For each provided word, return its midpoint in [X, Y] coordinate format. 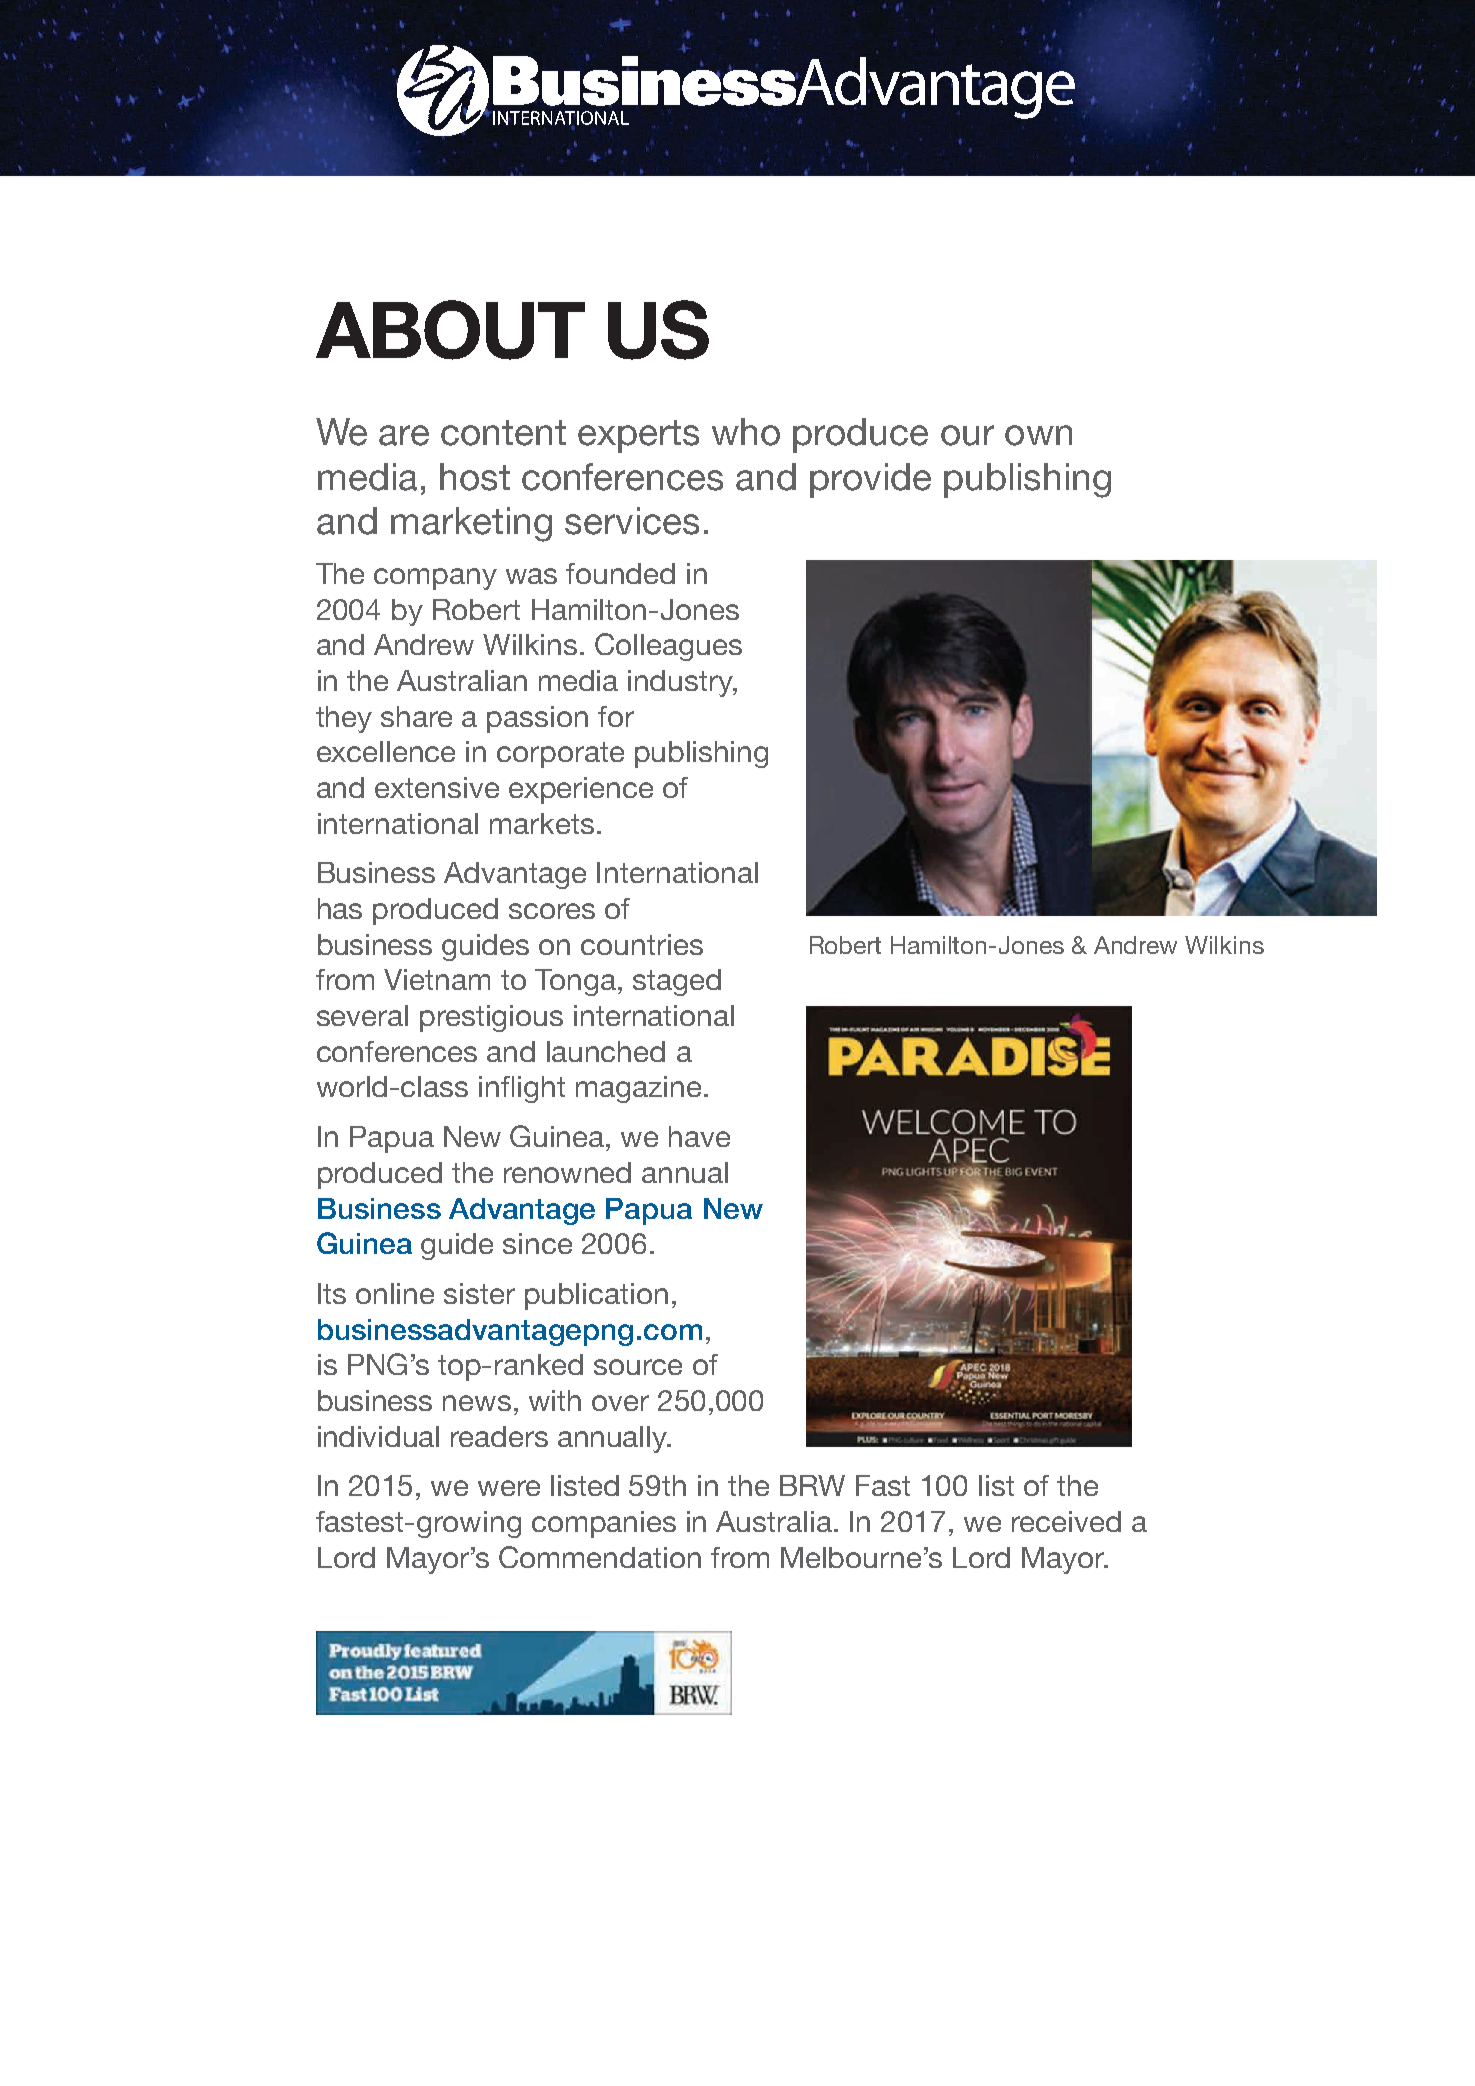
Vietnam [437, 979]
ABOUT [450, 330]
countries [642, 944]
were [509, 1488]
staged [677, 982]
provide [870, 480]
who [746, 432]
